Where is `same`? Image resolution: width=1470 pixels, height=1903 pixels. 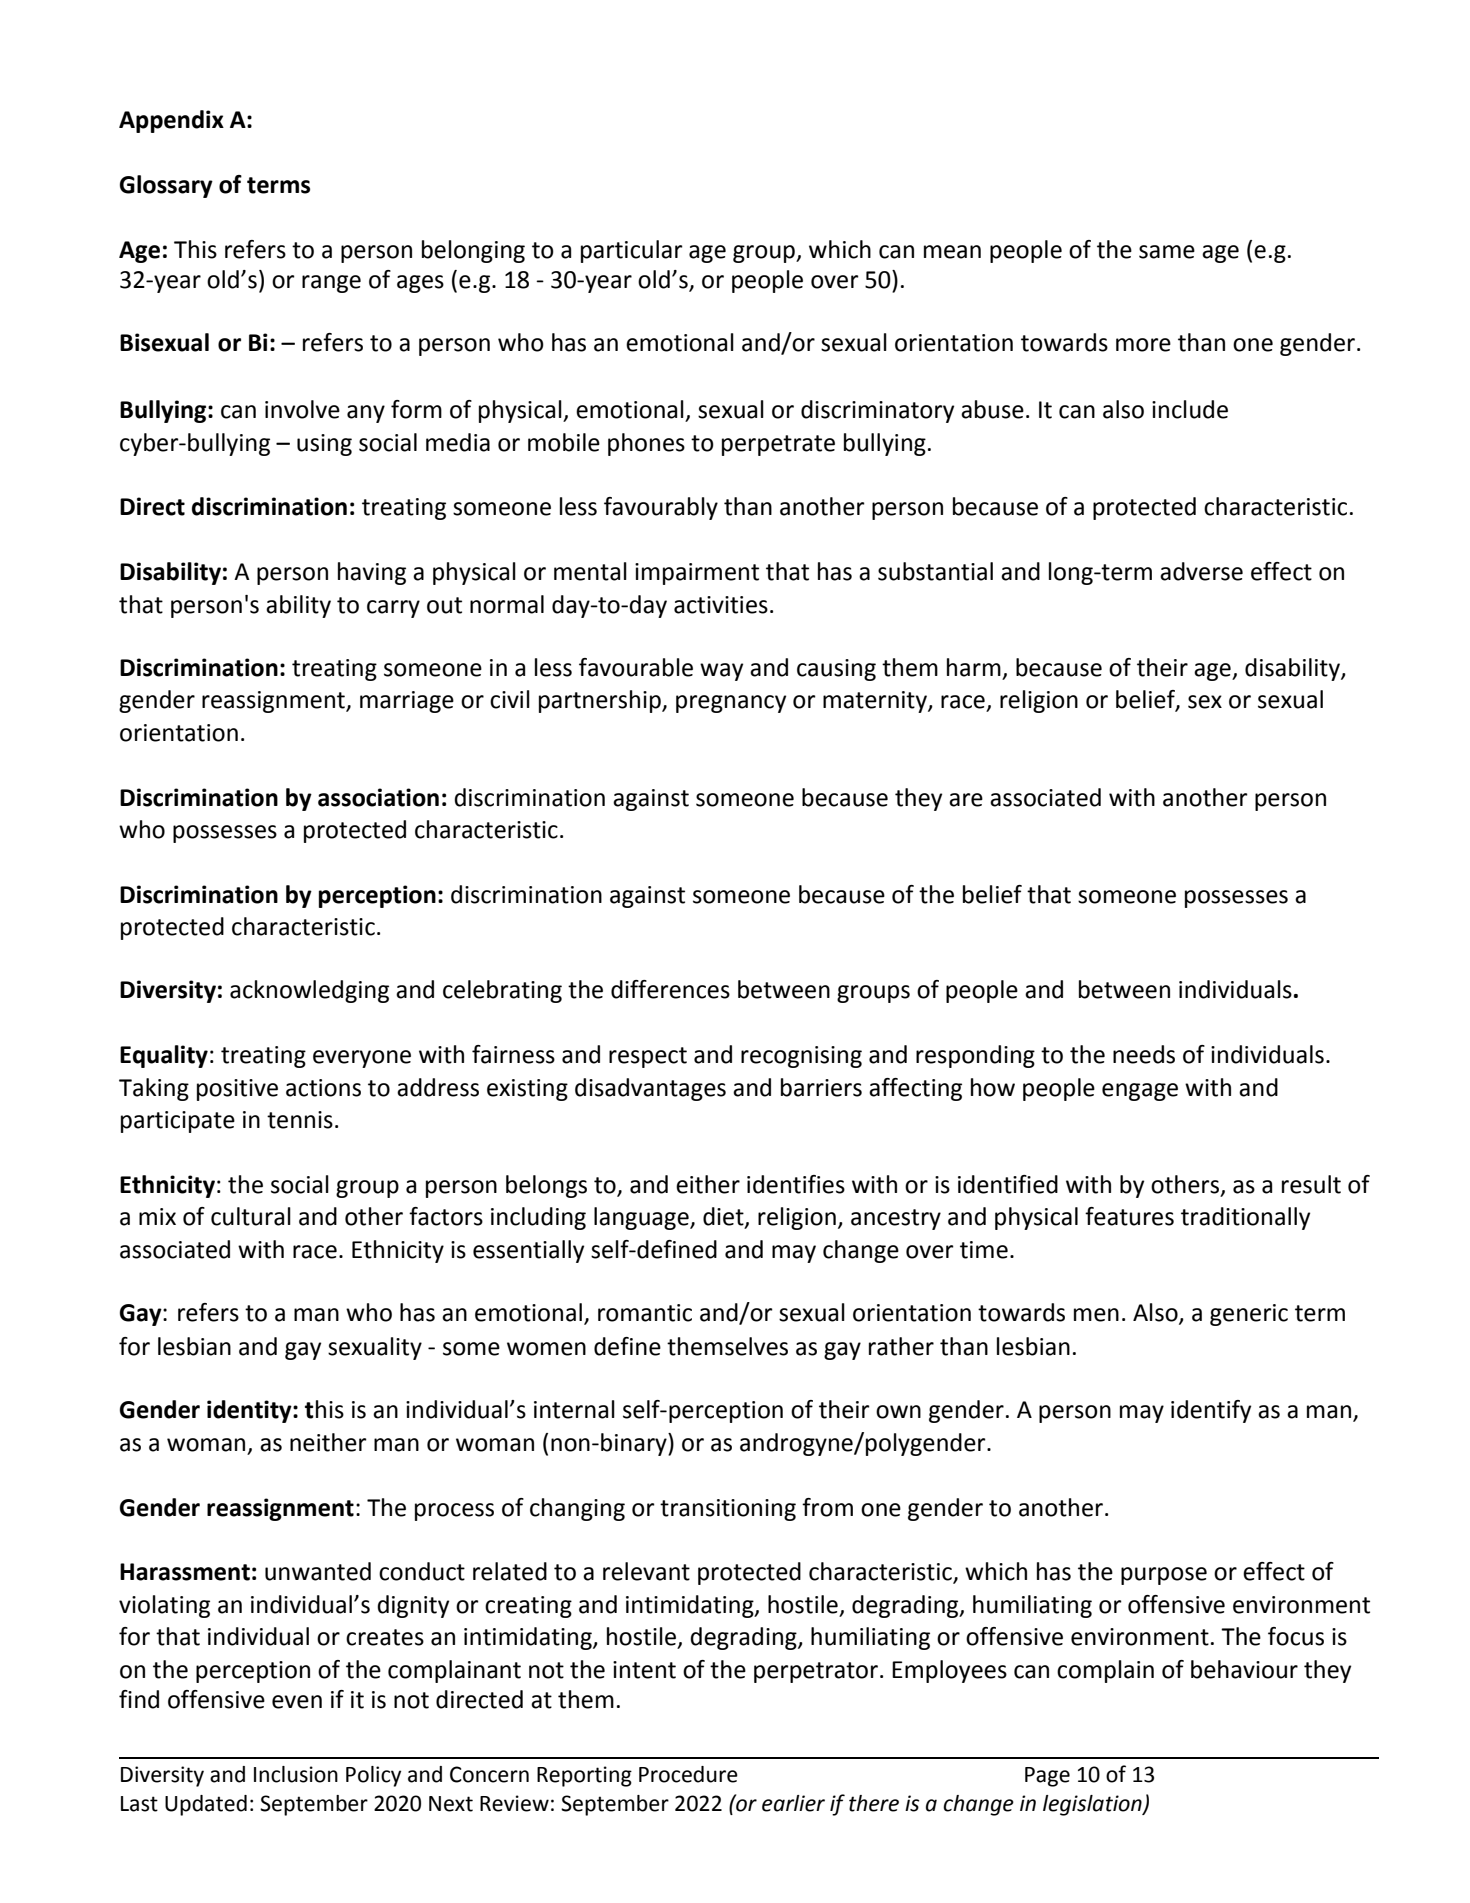 same is located at coordinates (1167, 252).
